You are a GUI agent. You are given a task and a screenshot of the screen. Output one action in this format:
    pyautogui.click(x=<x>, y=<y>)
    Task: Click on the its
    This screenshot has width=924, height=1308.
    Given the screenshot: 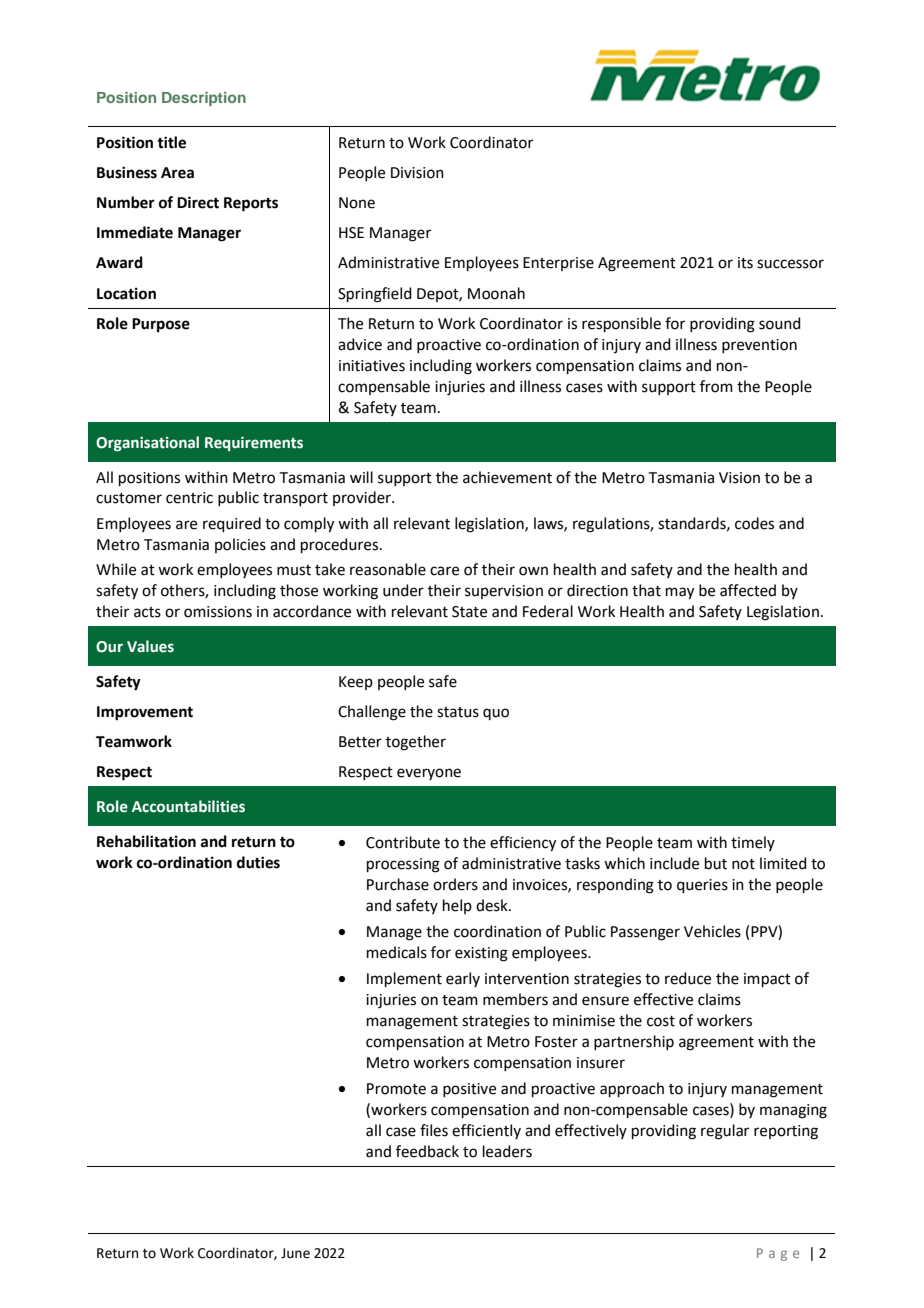 What is the action you would take?
    pyautogui.click(x=745, y=263)
